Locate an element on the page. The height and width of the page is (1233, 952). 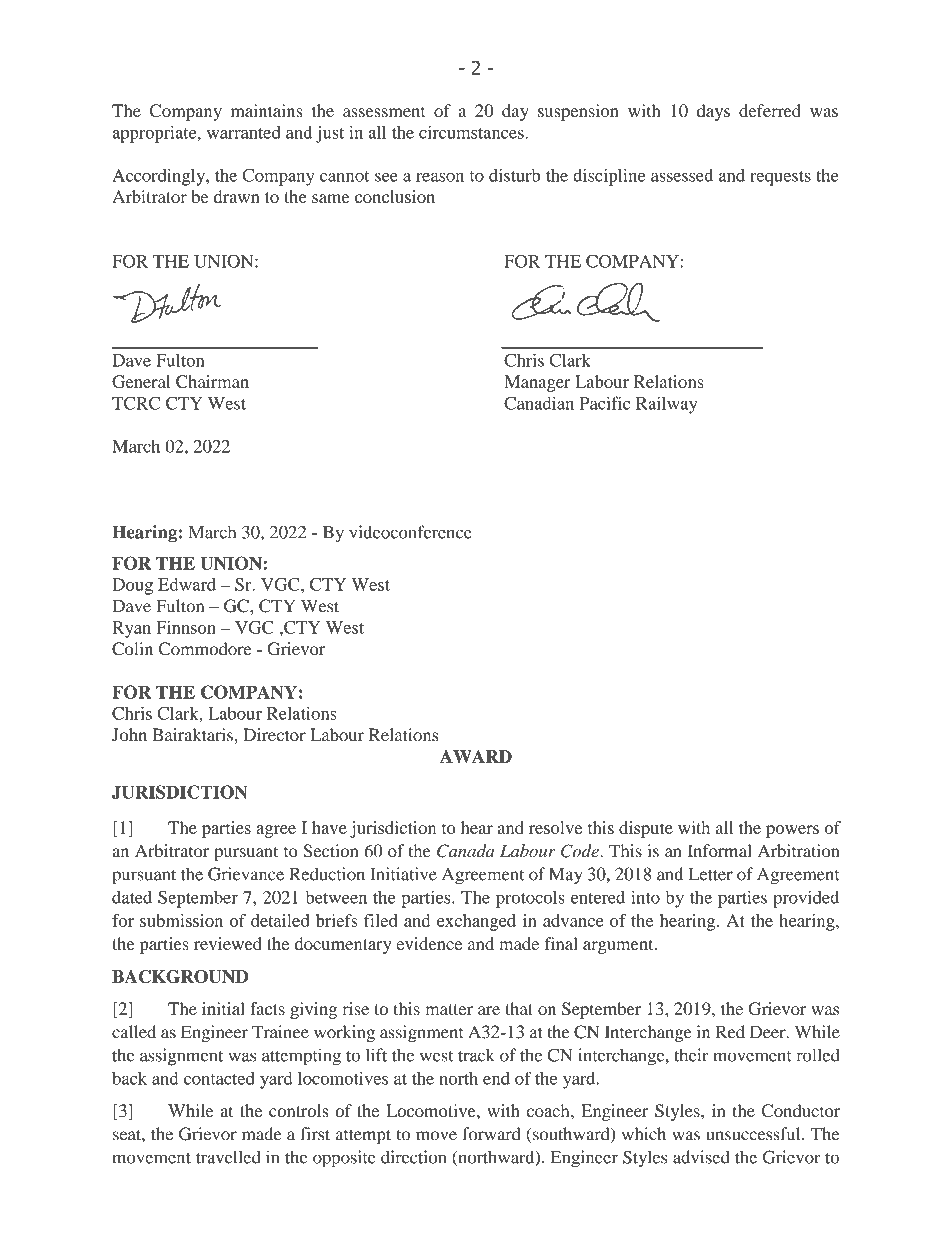
circumstances is located at coordinates (472, 132).
